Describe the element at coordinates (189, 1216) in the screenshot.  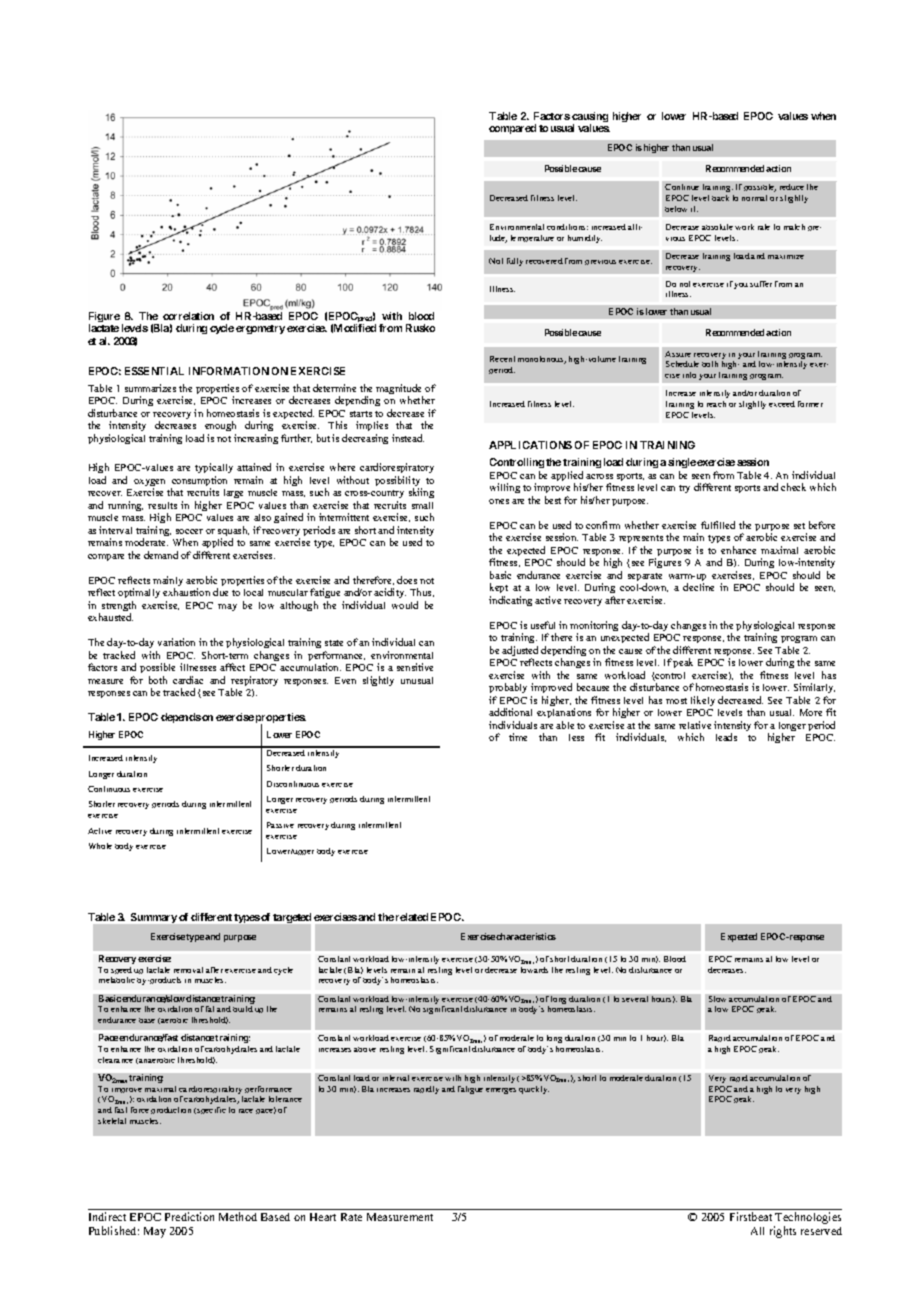
I see `Prediction` at that location.
